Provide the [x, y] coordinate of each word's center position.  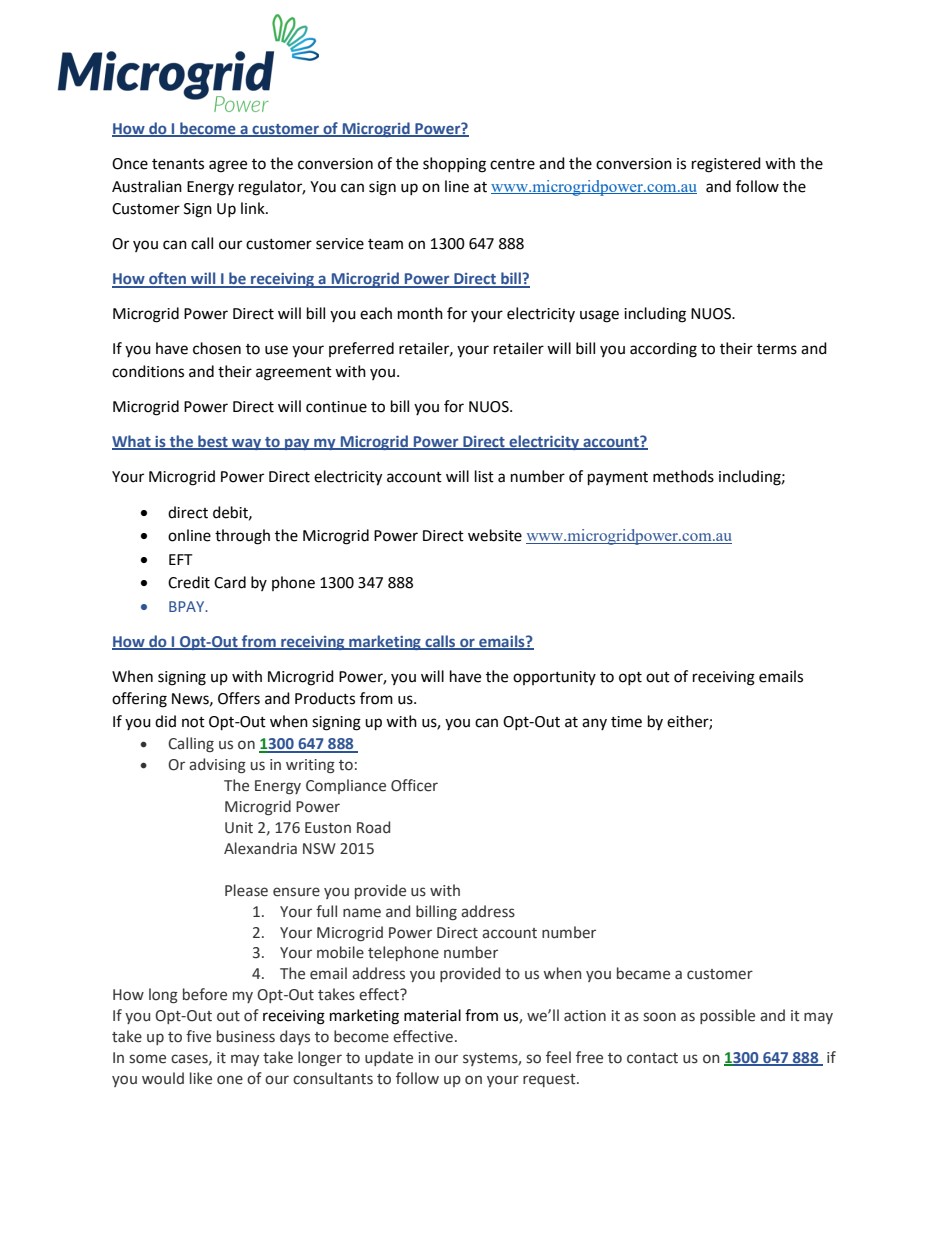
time [626, 722]
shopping [454, 165]
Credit [189, 582]
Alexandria [260, 848]
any [594, 724]
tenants [178, 164]
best [213, 442]
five [198, 1036]
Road [373, 827]
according [663, 350]
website [495, 535]
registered [726, 165]
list [484, 476]
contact [652, 1058]
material [432, 1015]
